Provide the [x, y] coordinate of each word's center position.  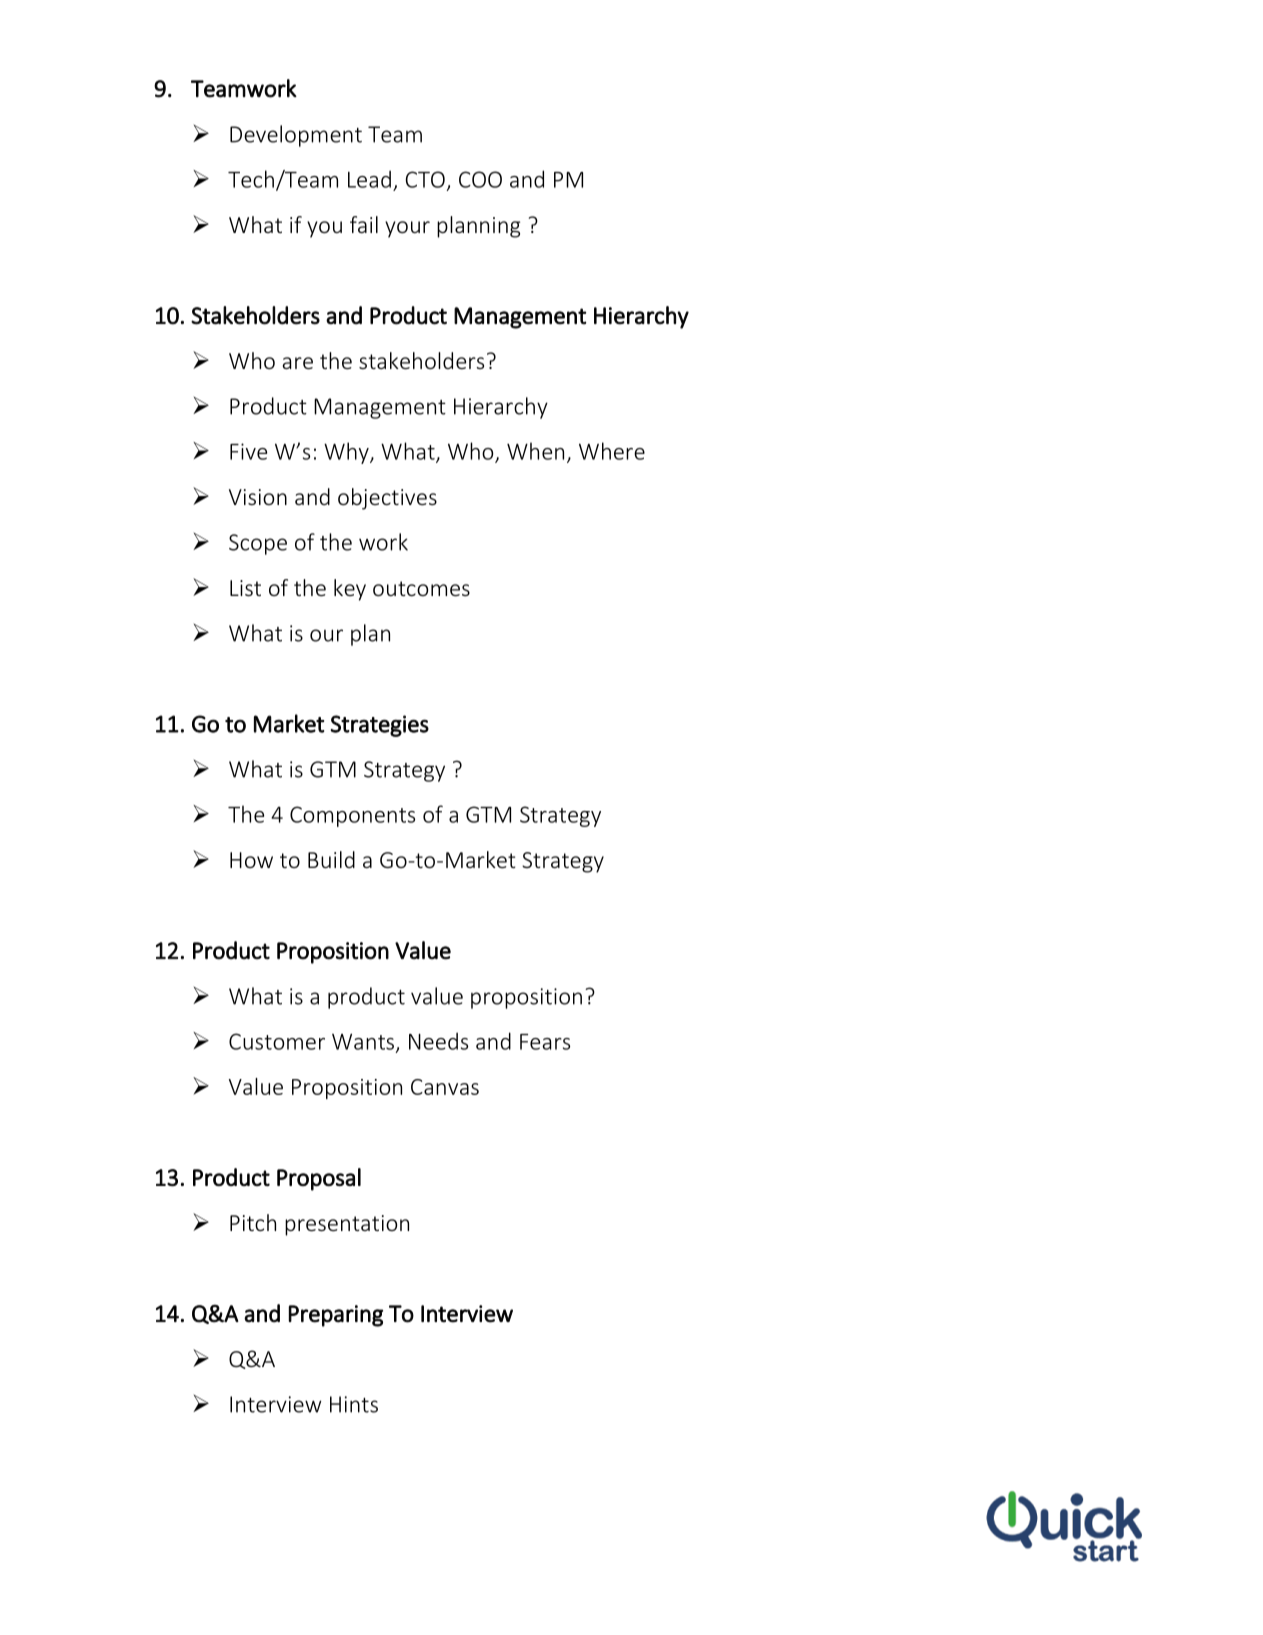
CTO [425, 179]
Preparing [336, 1316]
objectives [387, 499]
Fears [545, 1042]
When [535, 451]
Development [296, 136]
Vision [258, 497]
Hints [354, 1404]
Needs [438, 1041]
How [251, 860]
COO [480, 179]
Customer [277, 1041]
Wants [363, 1041]
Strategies [380, 726]
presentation [347, 1225]
